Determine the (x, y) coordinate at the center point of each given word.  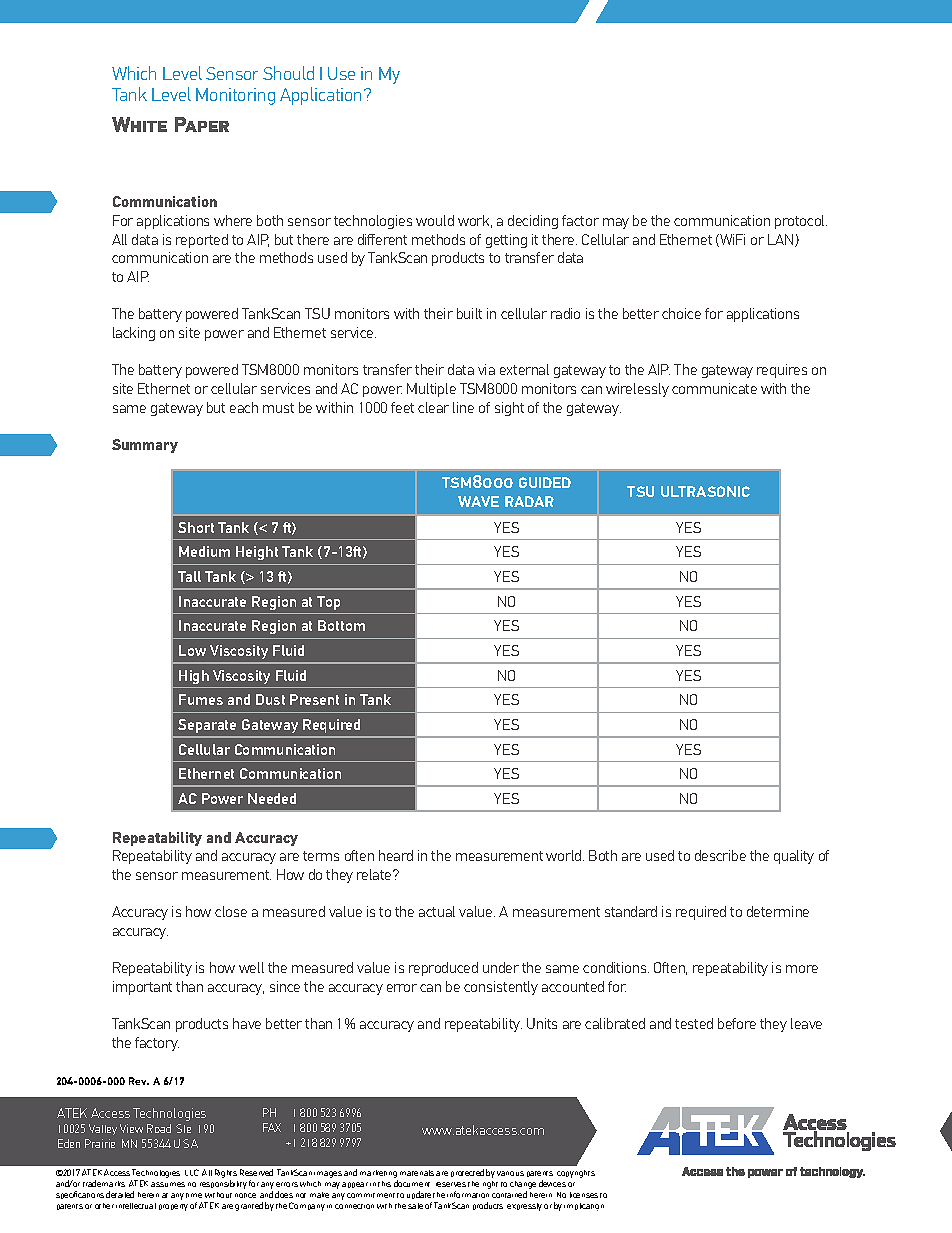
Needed (272, 798)
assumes (168, 1184)
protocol (801, 222)
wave (478, 501)
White (139, 124)
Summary (145, 446)
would (435, 220)
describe (720, 855)
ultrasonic (705, 491)
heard (396, 855)
